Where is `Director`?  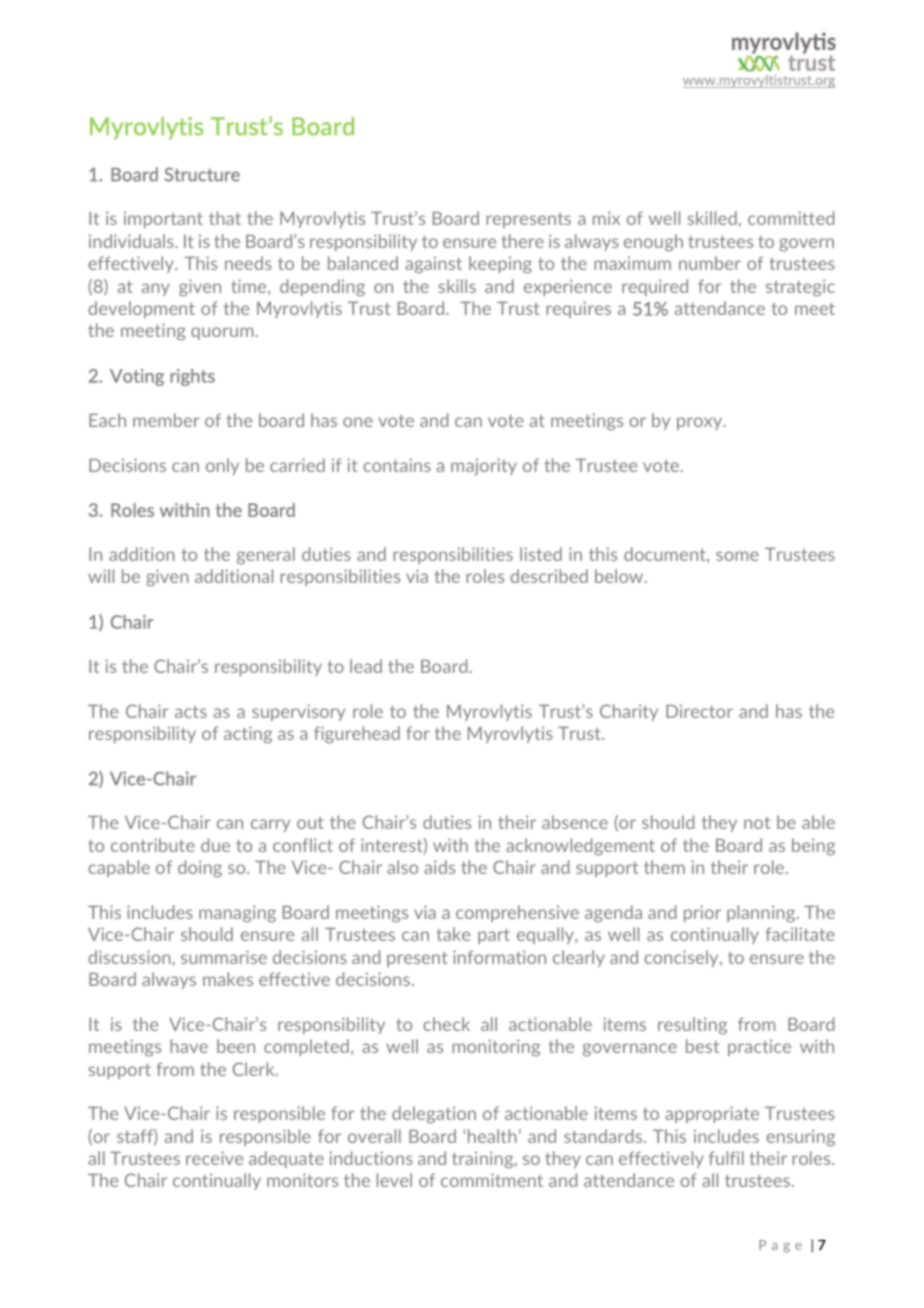
Director is located at coordinates (699, 711).
